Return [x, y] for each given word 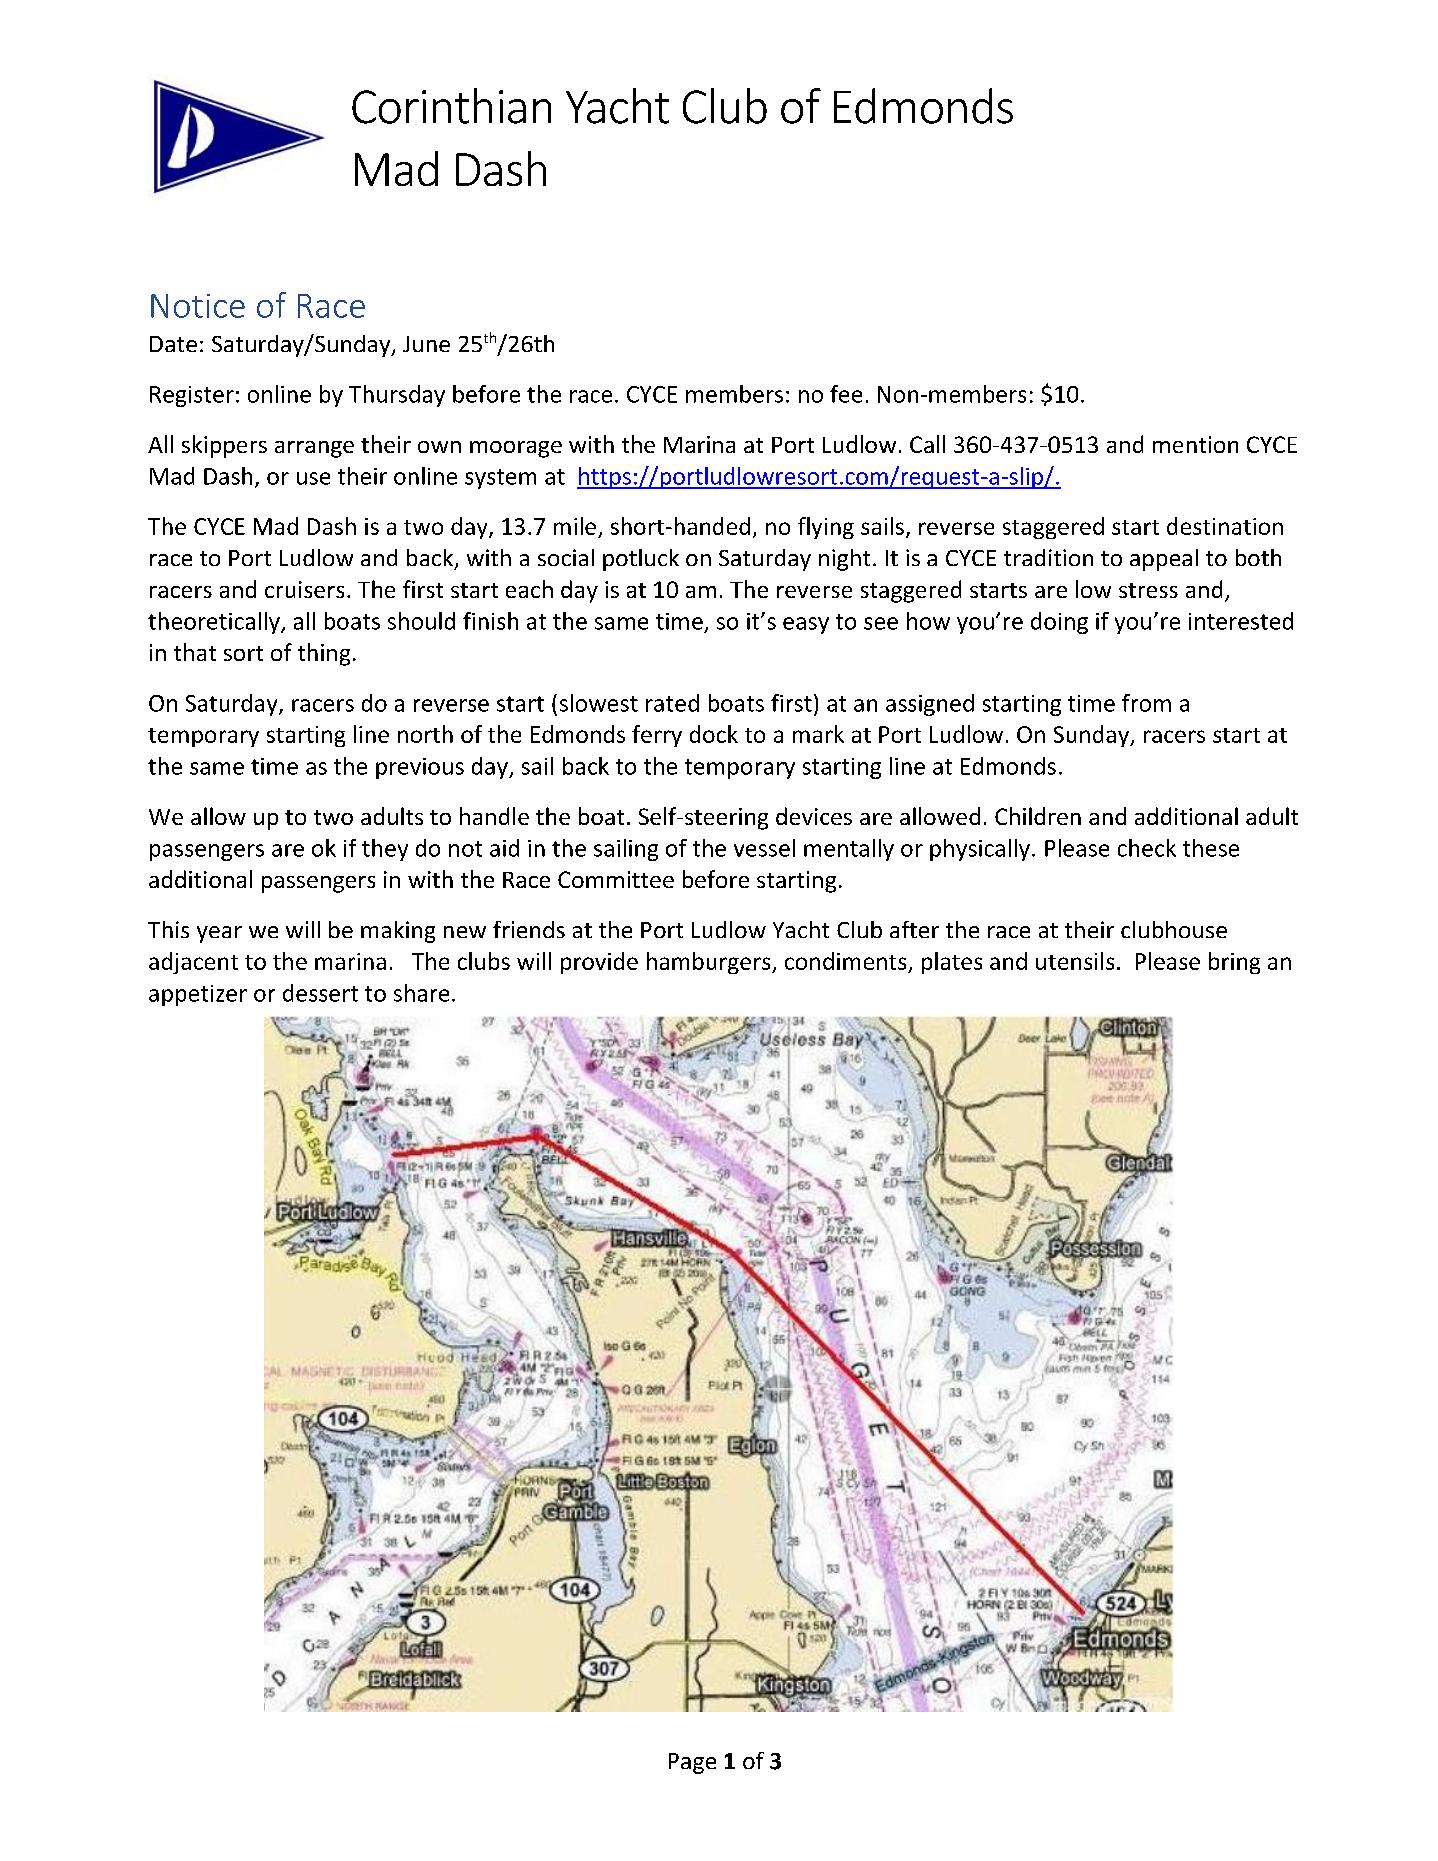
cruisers [304, 589]
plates [952, 963]
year [219, 934]
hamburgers [710, 963]
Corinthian [451, 106]
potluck [641, 560]
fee [846, 394]
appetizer [198, 995]
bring [1234, 963]
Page [692, 1763]
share [421, 993]
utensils [1075, 961]
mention [1195, 444]
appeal [1164, 560]
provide [599, 963]
